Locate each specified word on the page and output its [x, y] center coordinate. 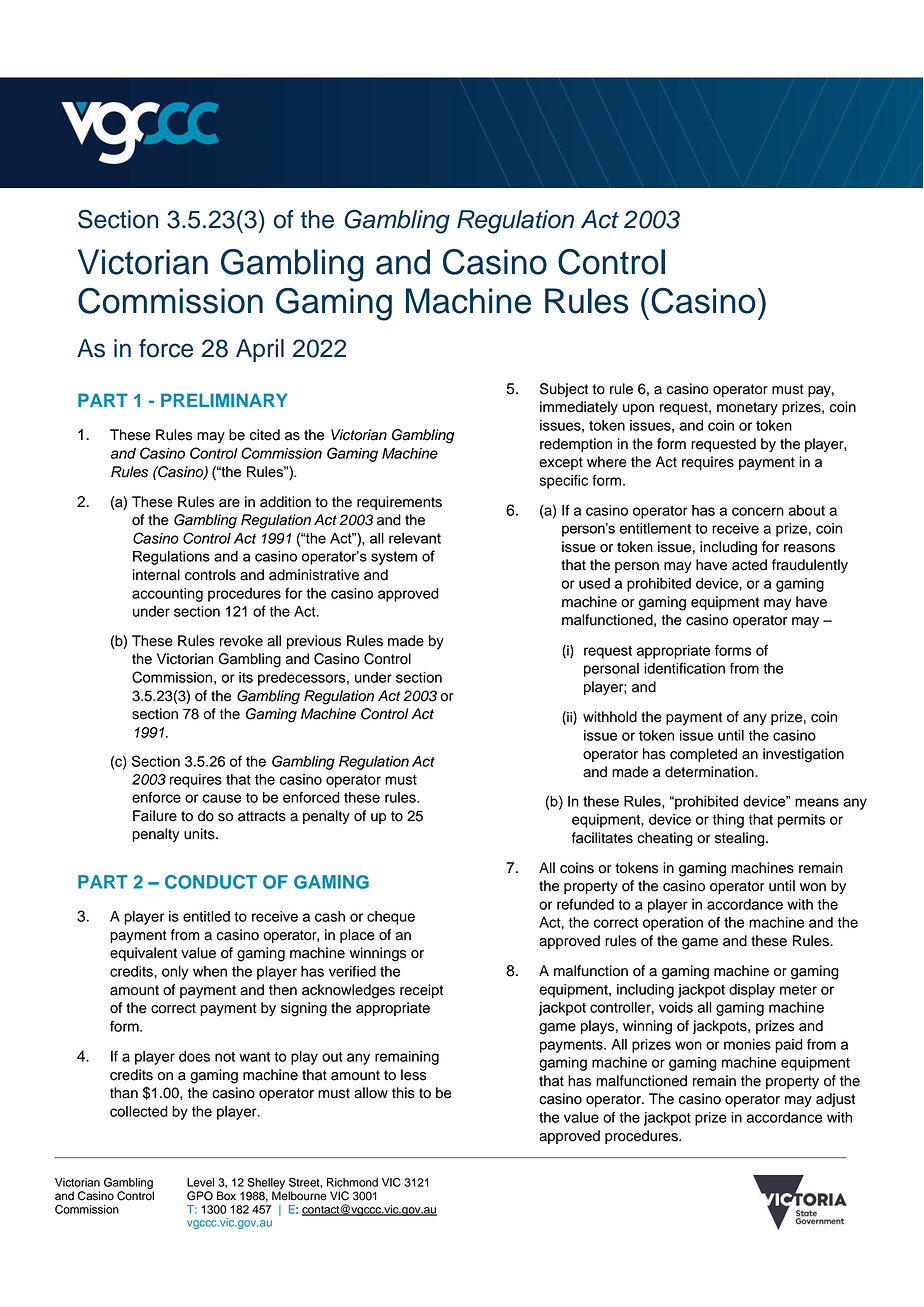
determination [710, 772]
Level [200, 1182]
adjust [835, 1100]
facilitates [602, 838]
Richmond [352, 1182]
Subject [564, 390]
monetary [747, 408]
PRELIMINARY [224, 400]
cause [222, 798]
